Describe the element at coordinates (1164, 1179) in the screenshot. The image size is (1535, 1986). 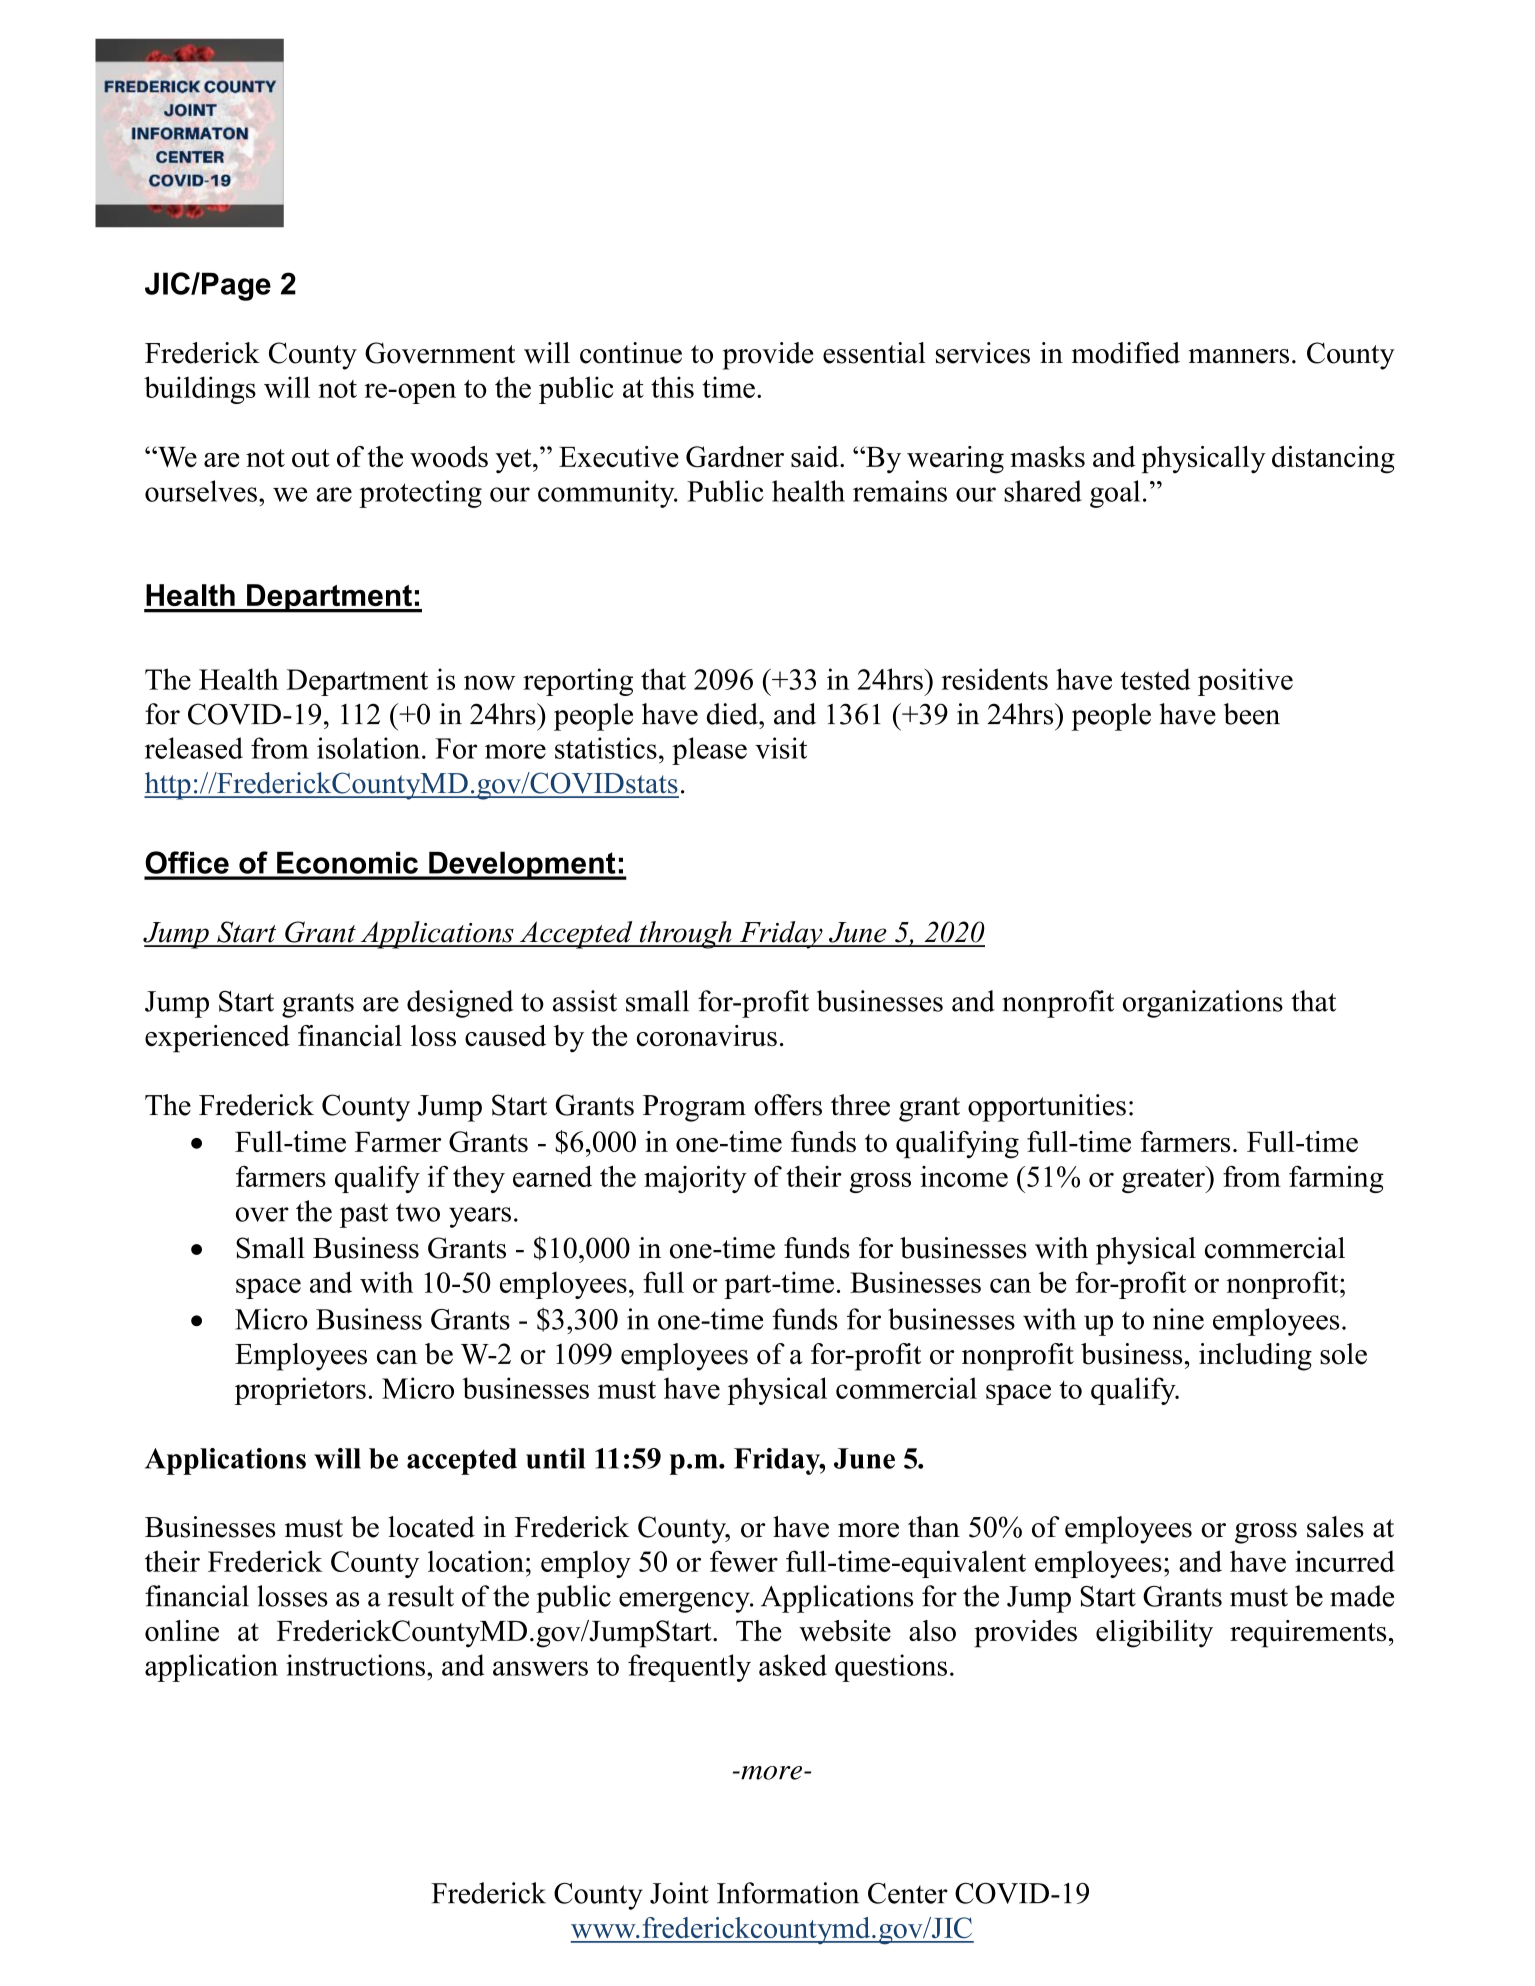
I see `greater` at that location.
